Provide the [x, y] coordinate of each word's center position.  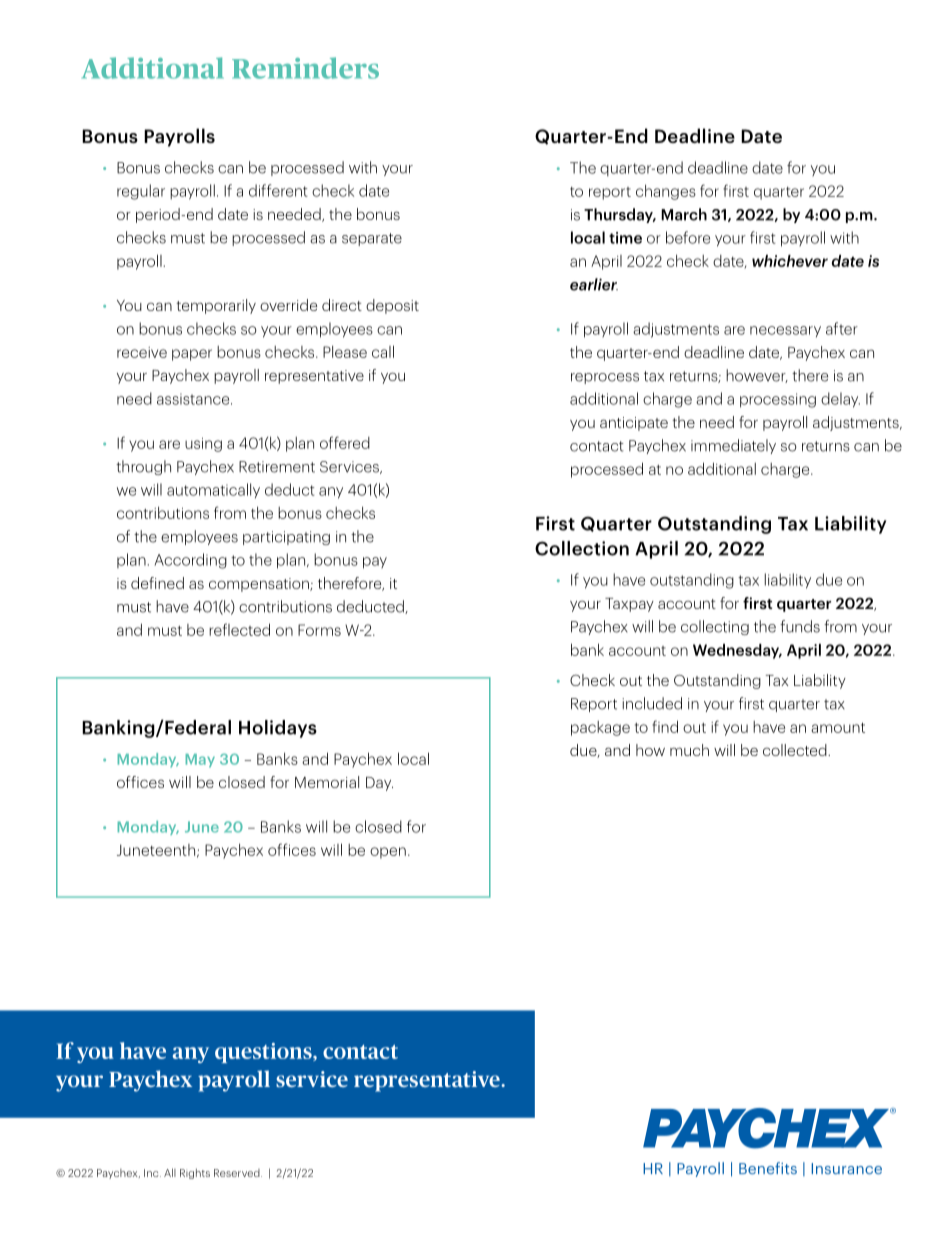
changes [666, 192]
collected [796, 750]
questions [264, 1053]
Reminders [305, 68]
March [684, 214]
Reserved [238, 1173]
